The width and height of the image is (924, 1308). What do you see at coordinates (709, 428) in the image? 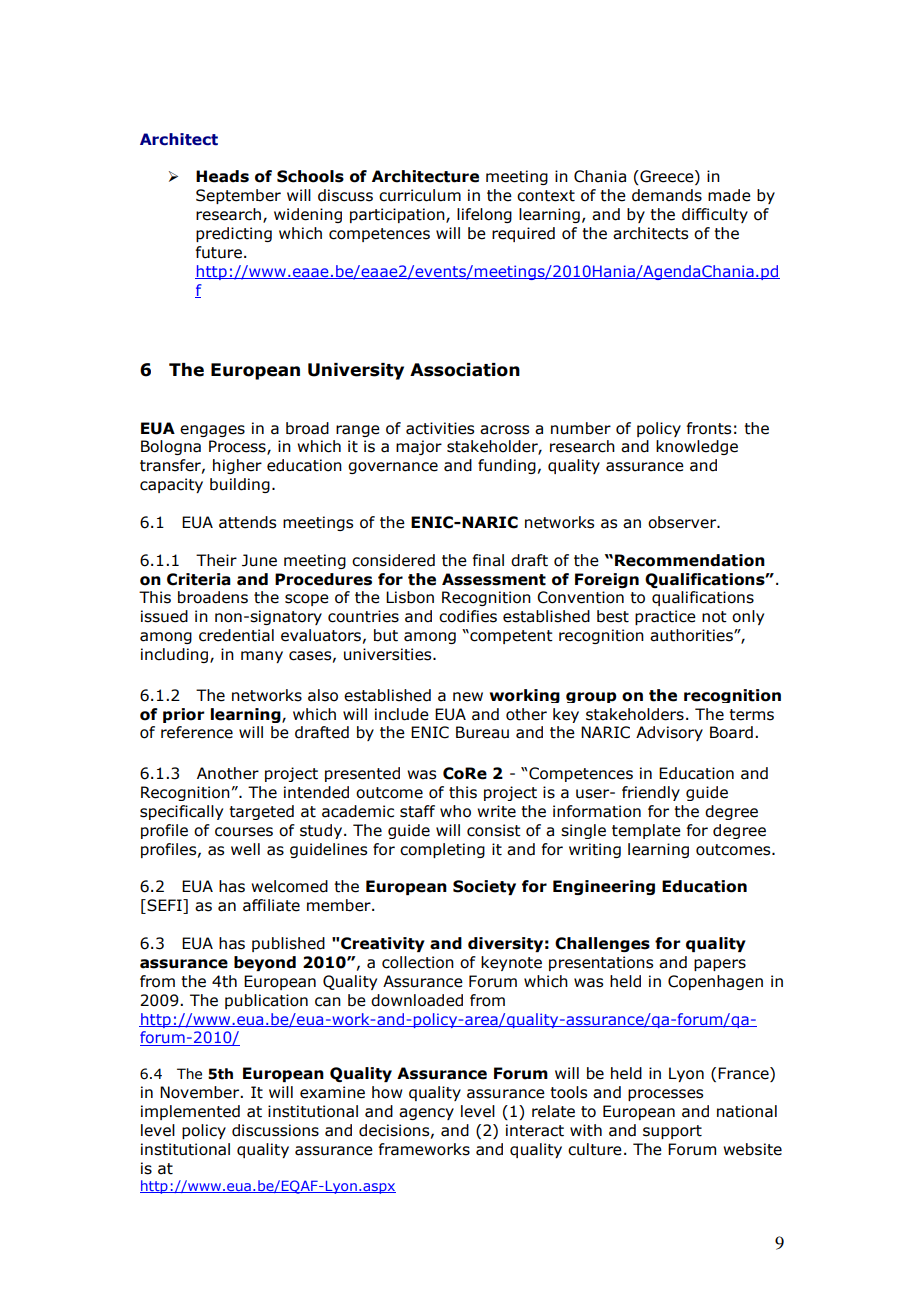
I see `fronts` at bounding box center [709, 428].
